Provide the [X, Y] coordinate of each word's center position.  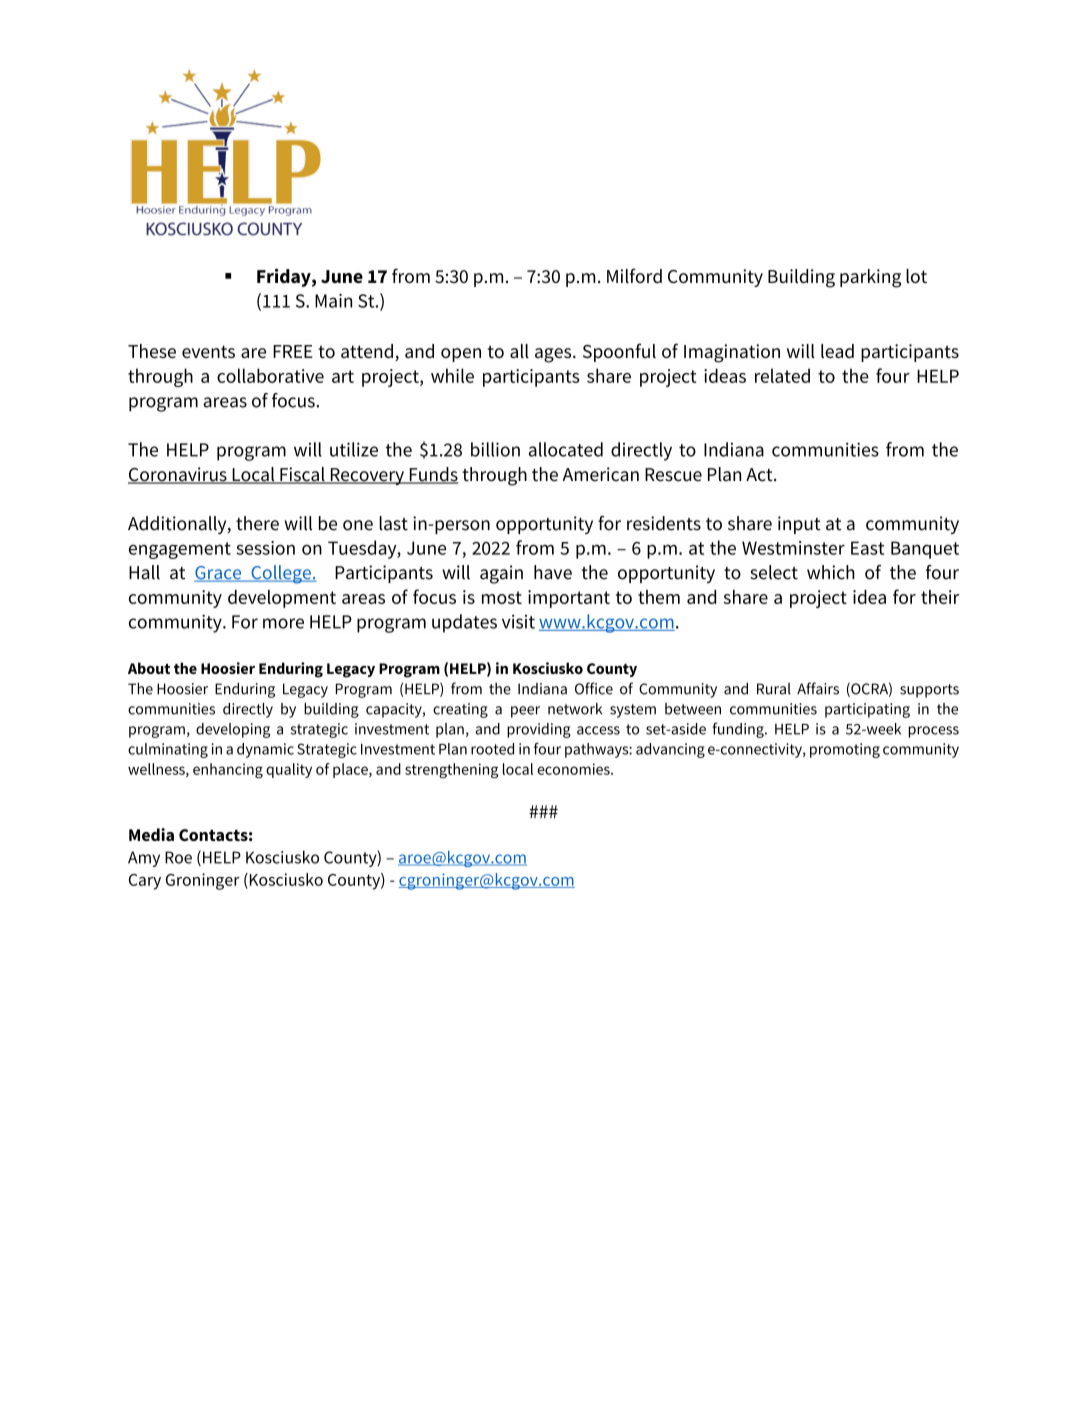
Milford [634, 275]
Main [333, 301]
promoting [845, 750]
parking [870, 278]
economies [574, 769]
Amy [144, 859]
